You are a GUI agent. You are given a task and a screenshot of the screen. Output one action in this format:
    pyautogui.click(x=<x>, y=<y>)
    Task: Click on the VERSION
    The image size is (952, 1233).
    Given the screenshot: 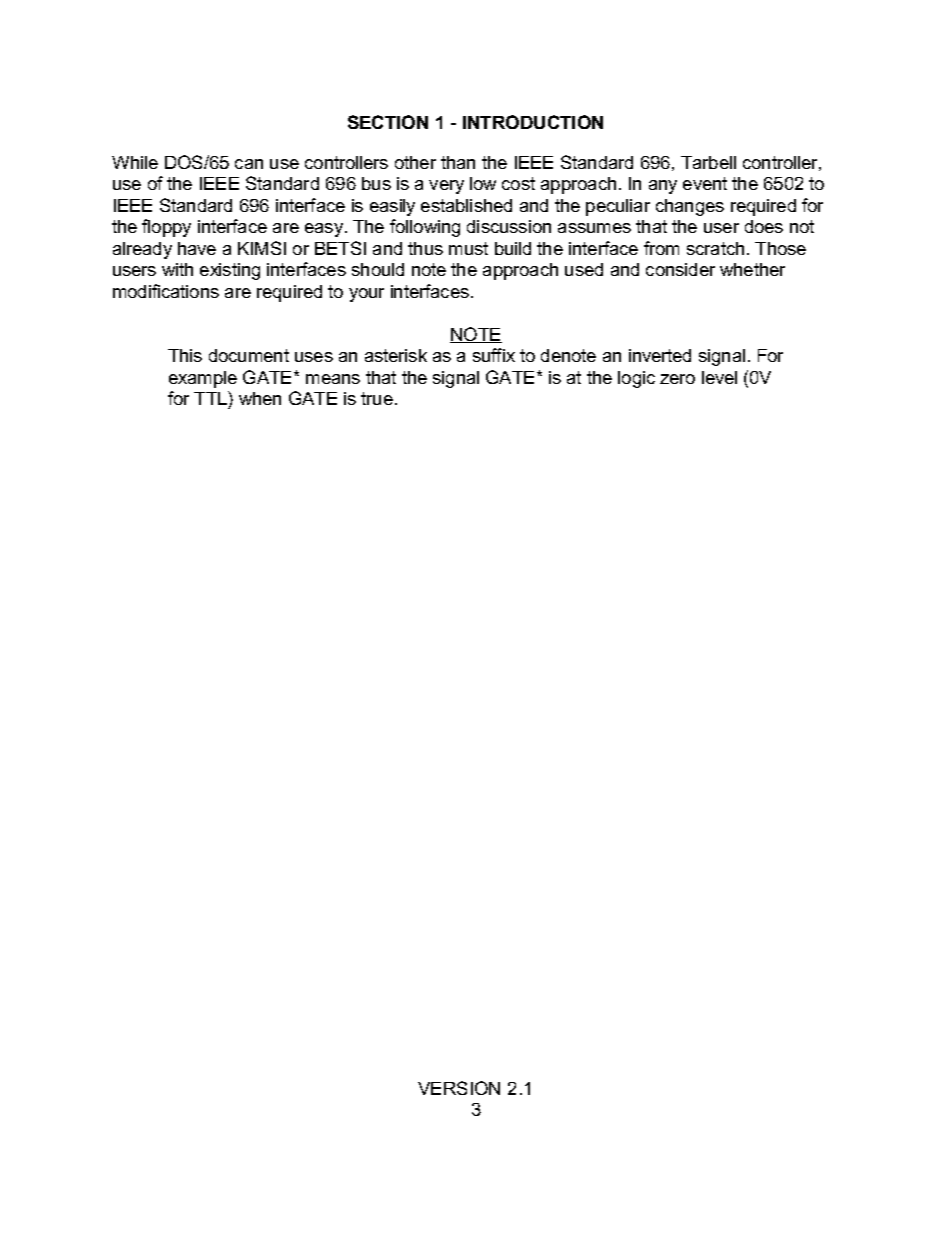 What is the action you would take?
    pyautogui.click(x=459, y=1088)
